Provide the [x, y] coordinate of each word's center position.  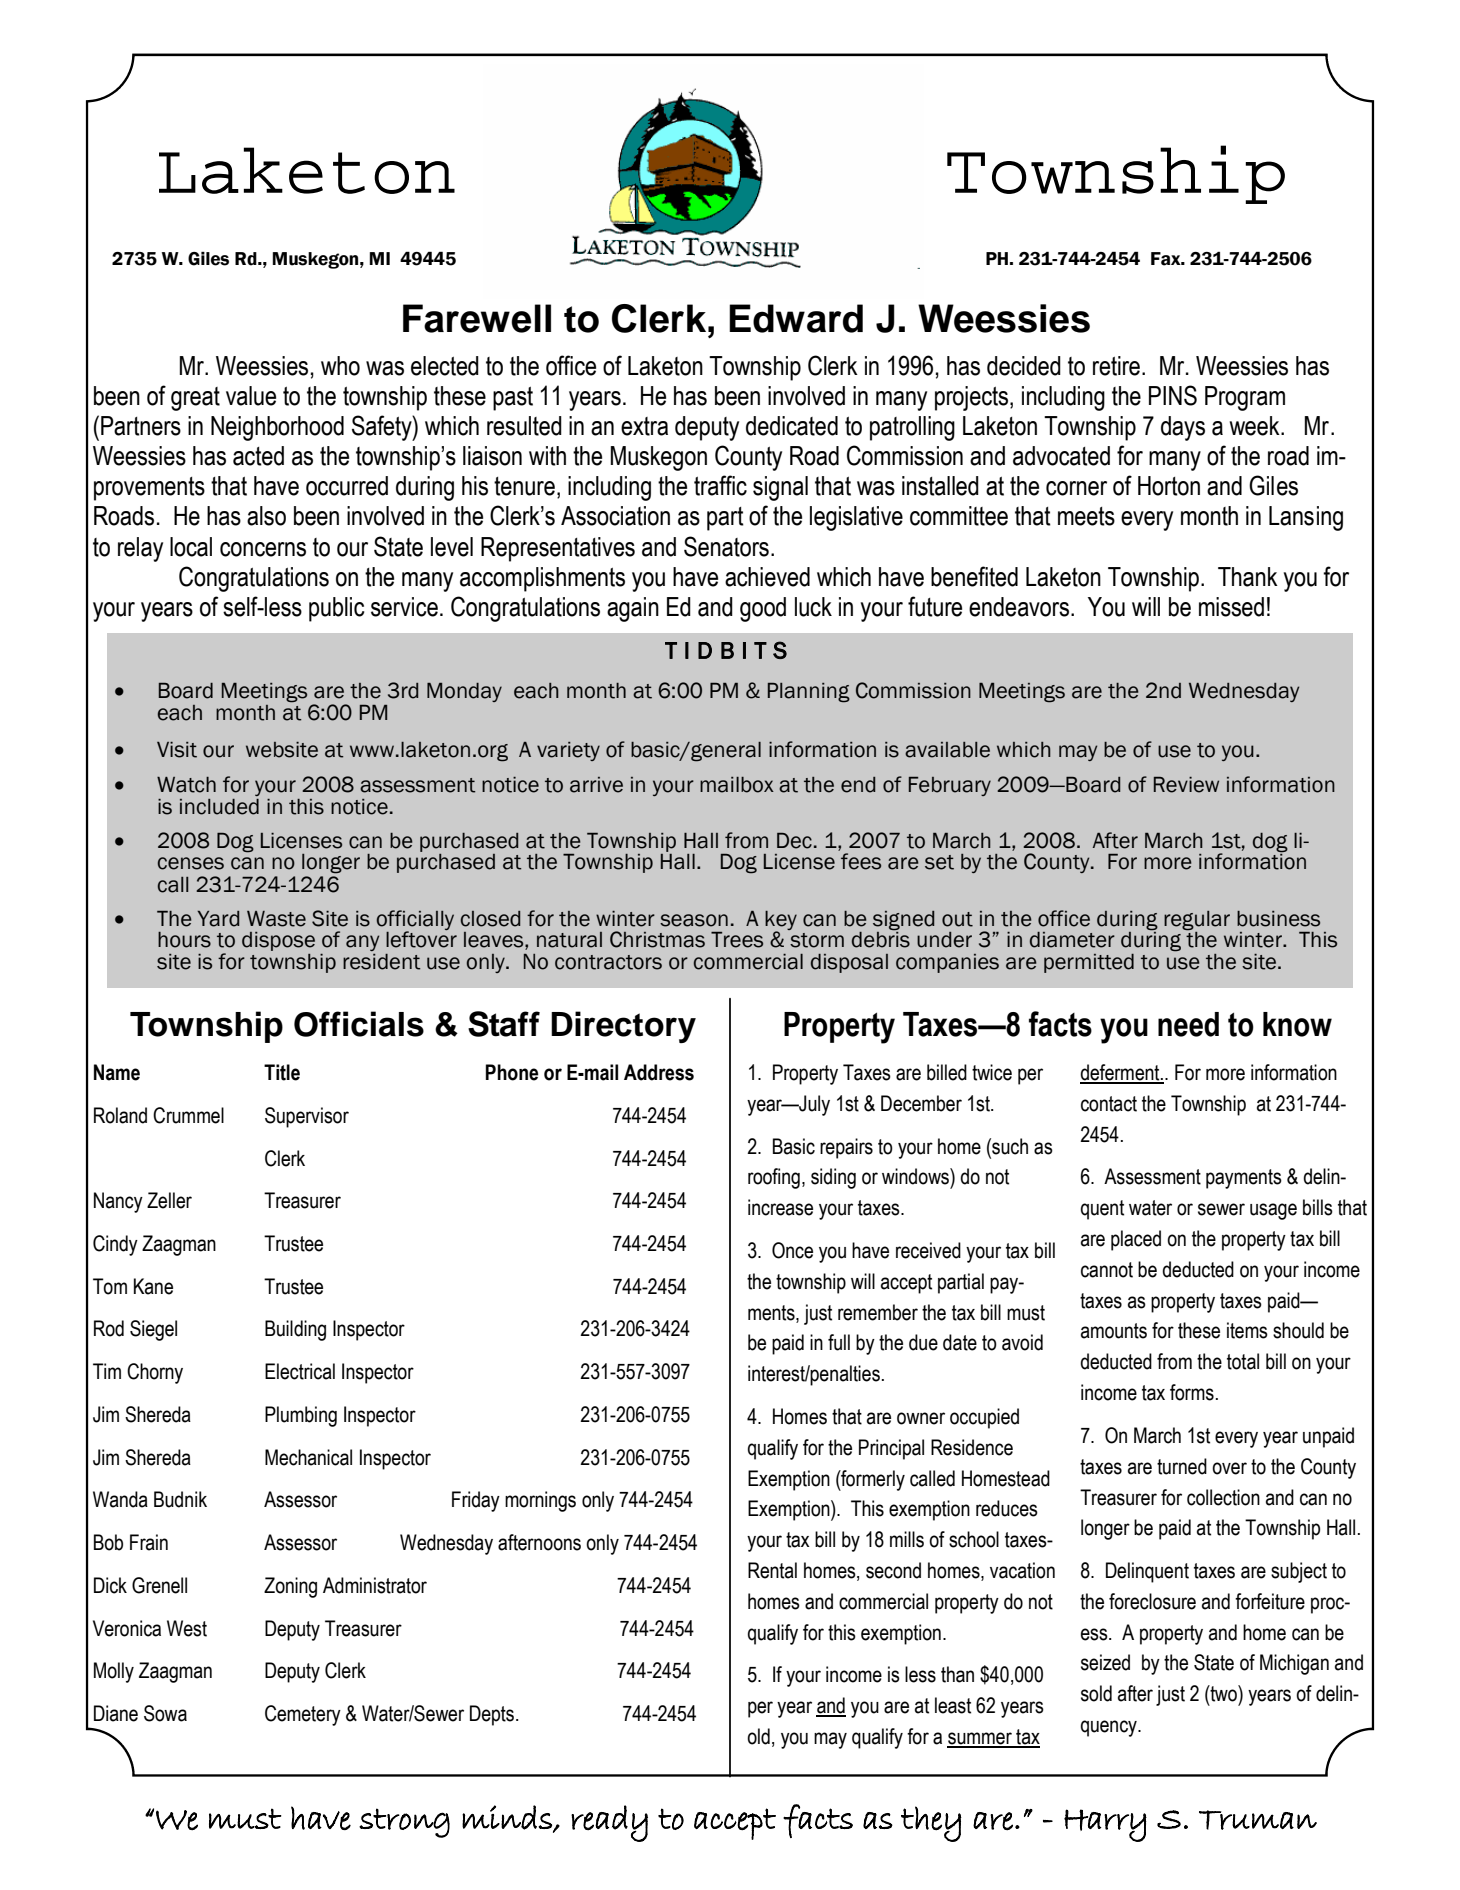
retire [1116, 366]
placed [1136, 1240]
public [336, 609]
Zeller [169, 1200]
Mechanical [308, 1457]
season [694, 920]
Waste [276, 919]
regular [1197, 922]
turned [1182, 1466]
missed [1231, 607]
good [763, 609]
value [251, 396]
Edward [796, 318]
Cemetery [303, 1715]
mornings [540, 1501]
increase [780, 1207]
